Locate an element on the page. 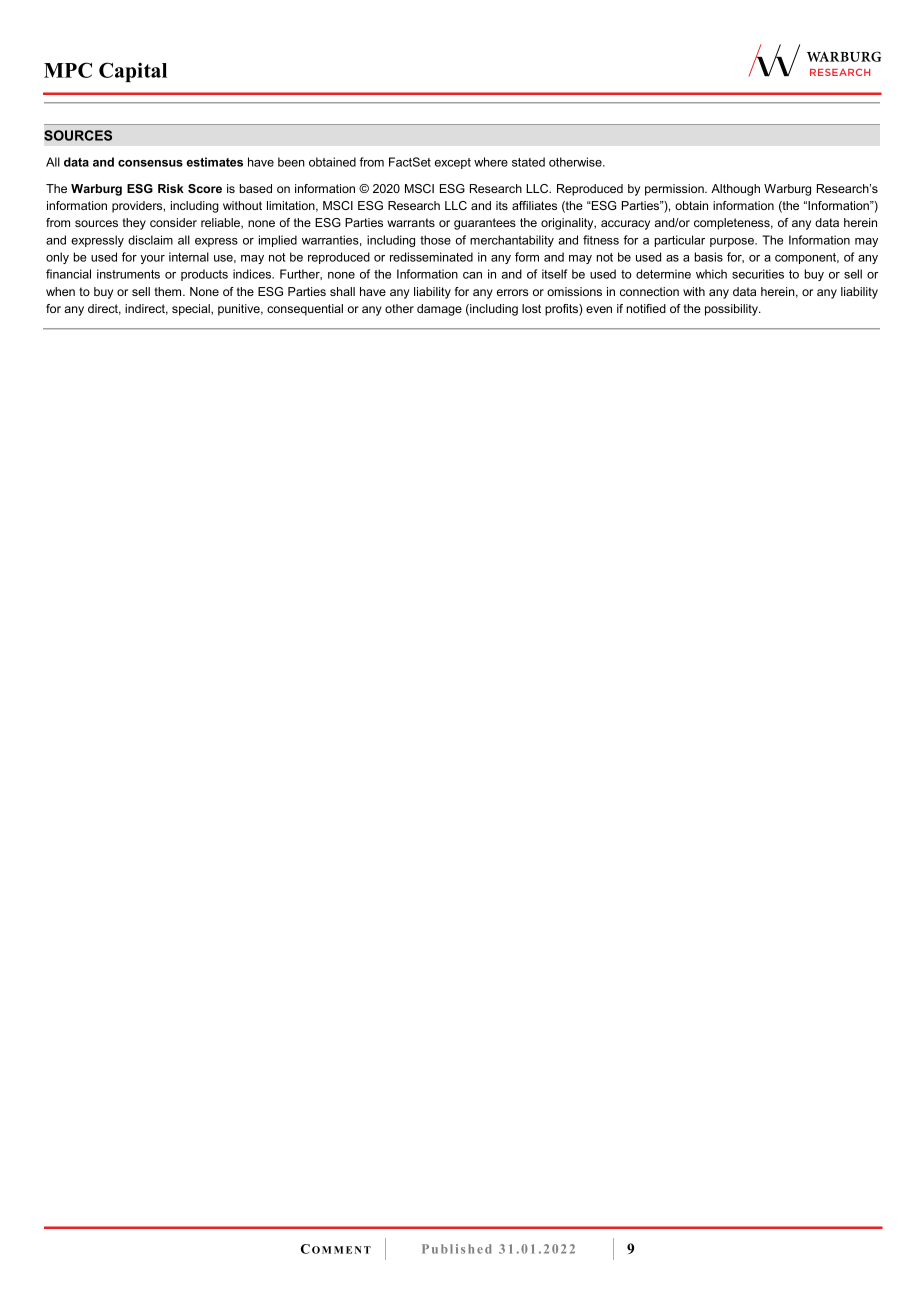 The width and height of the image is (924, 1308). permission is located at coordinates (675, 190).
